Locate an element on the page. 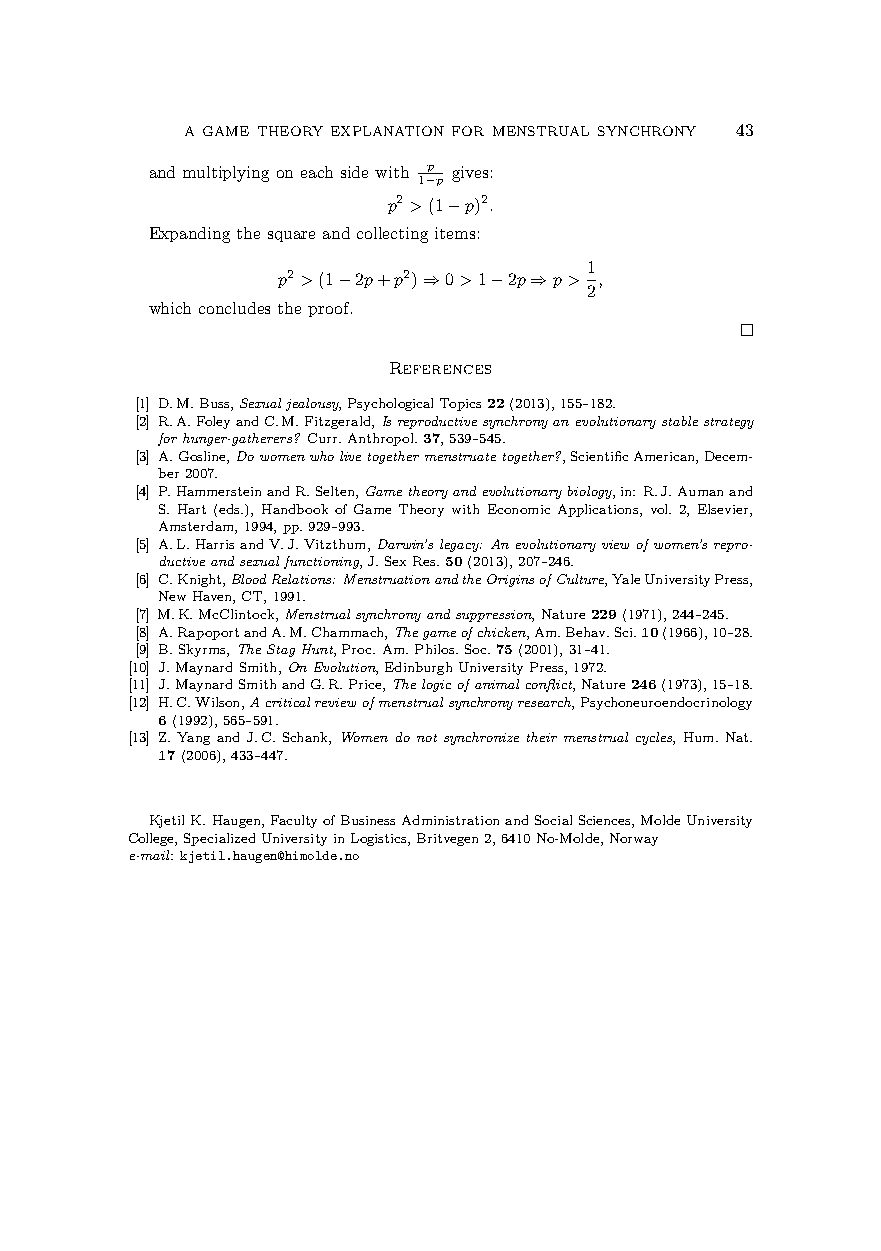 This image has height=1251, width=881. Philos is located at coordinates (436, 649).
